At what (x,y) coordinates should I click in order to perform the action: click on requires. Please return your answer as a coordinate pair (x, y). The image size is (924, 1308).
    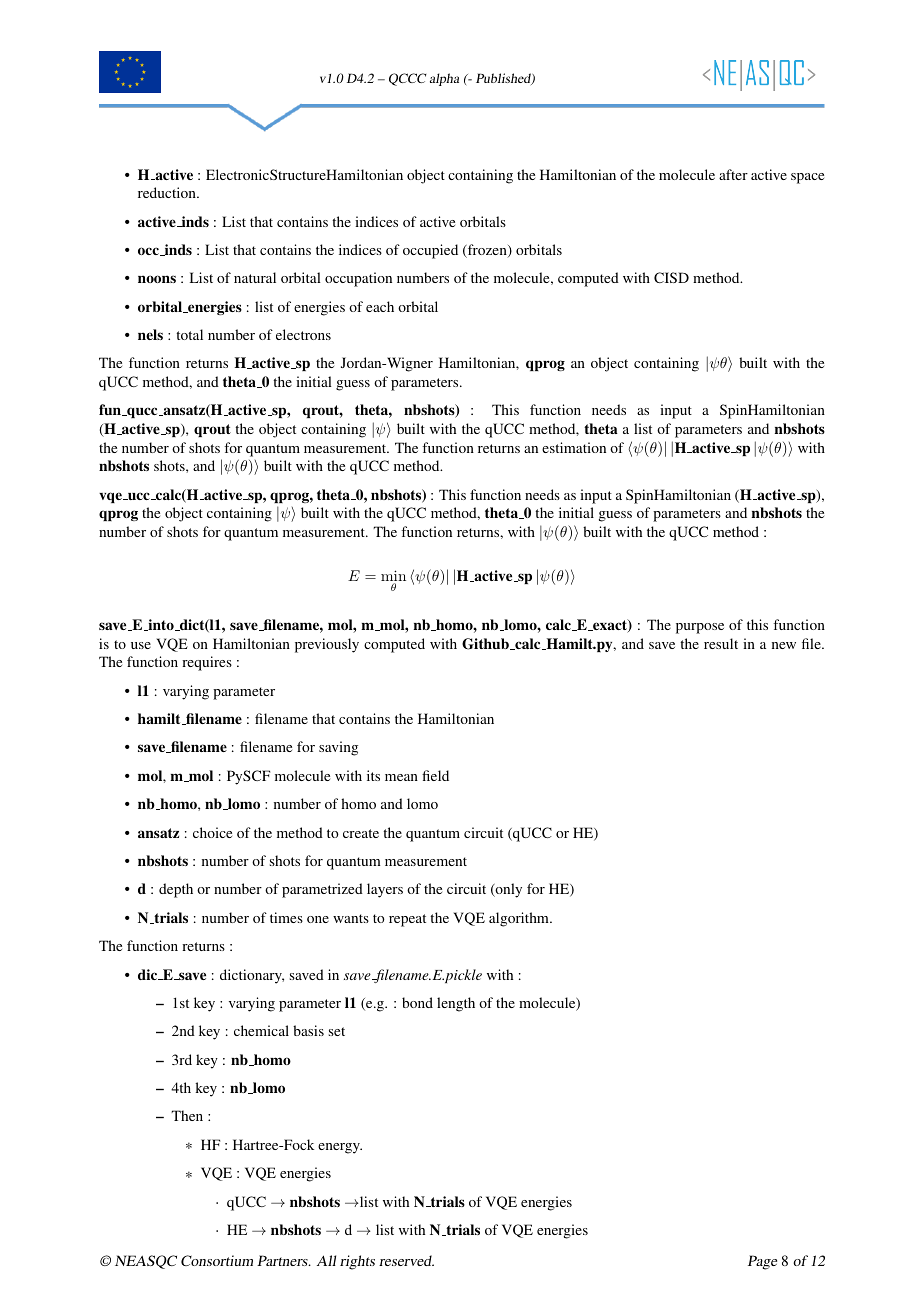
    Looking at the image, I should click on (207, 663).
